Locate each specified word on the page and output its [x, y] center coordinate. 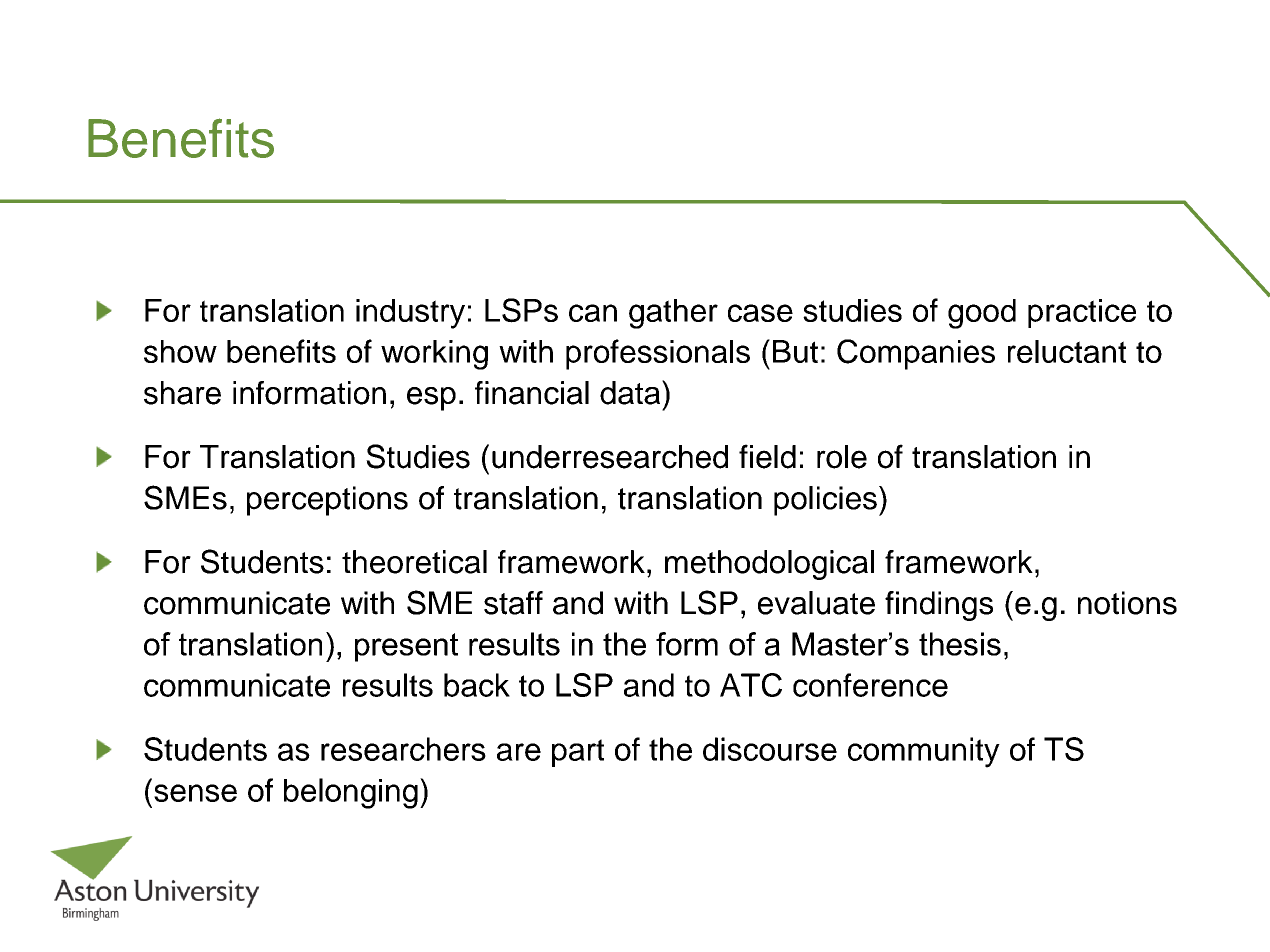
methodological [769, 565]
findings [939, 606]
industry [410, 314]
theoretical [414, 562]
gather [673, 314]
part [578, 753]
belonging [351, 793]
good [982, 314]
